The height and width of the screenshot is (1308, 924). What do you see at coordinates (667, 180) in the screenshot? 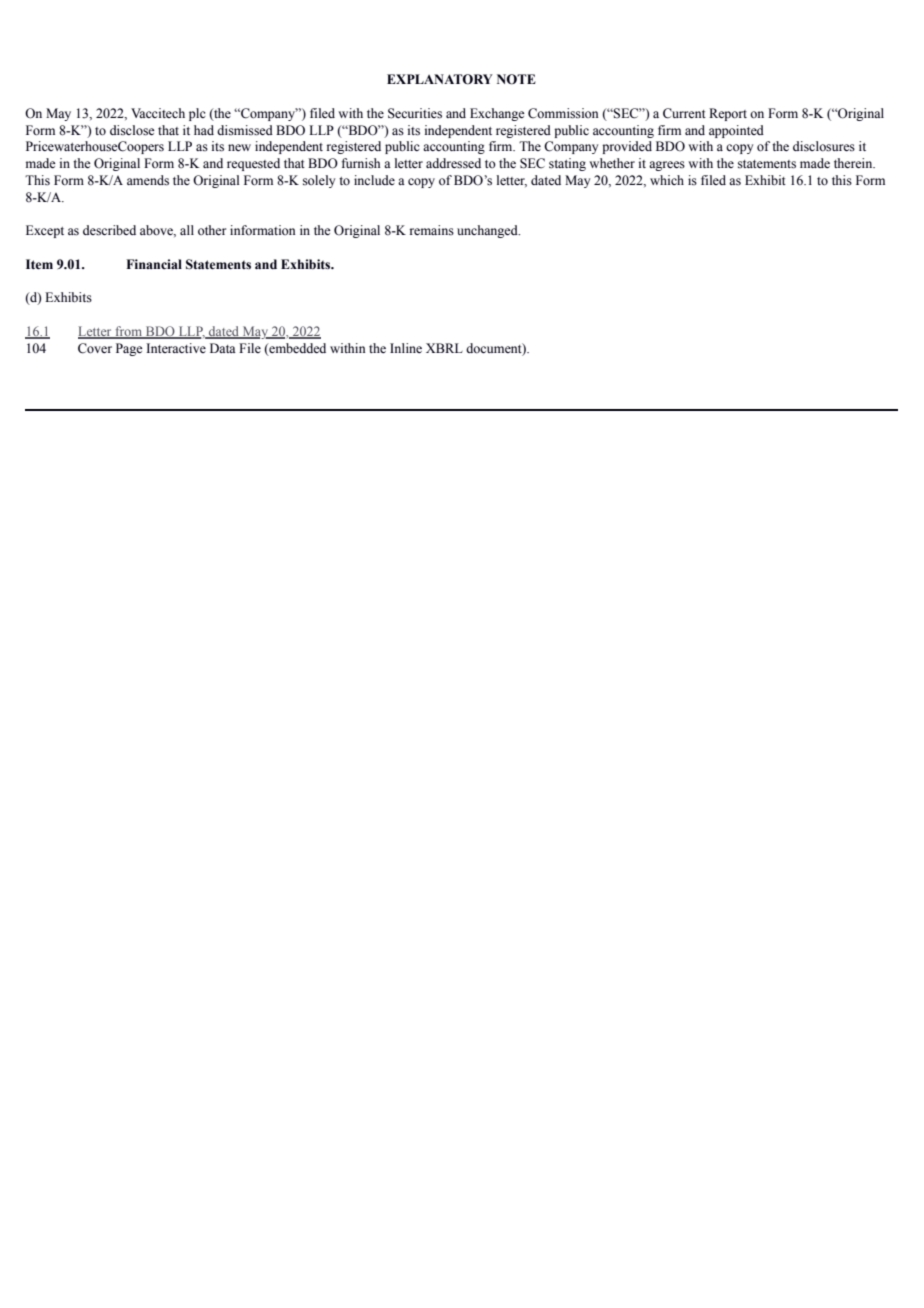
I see `which` at bounding box center [667, 180].
